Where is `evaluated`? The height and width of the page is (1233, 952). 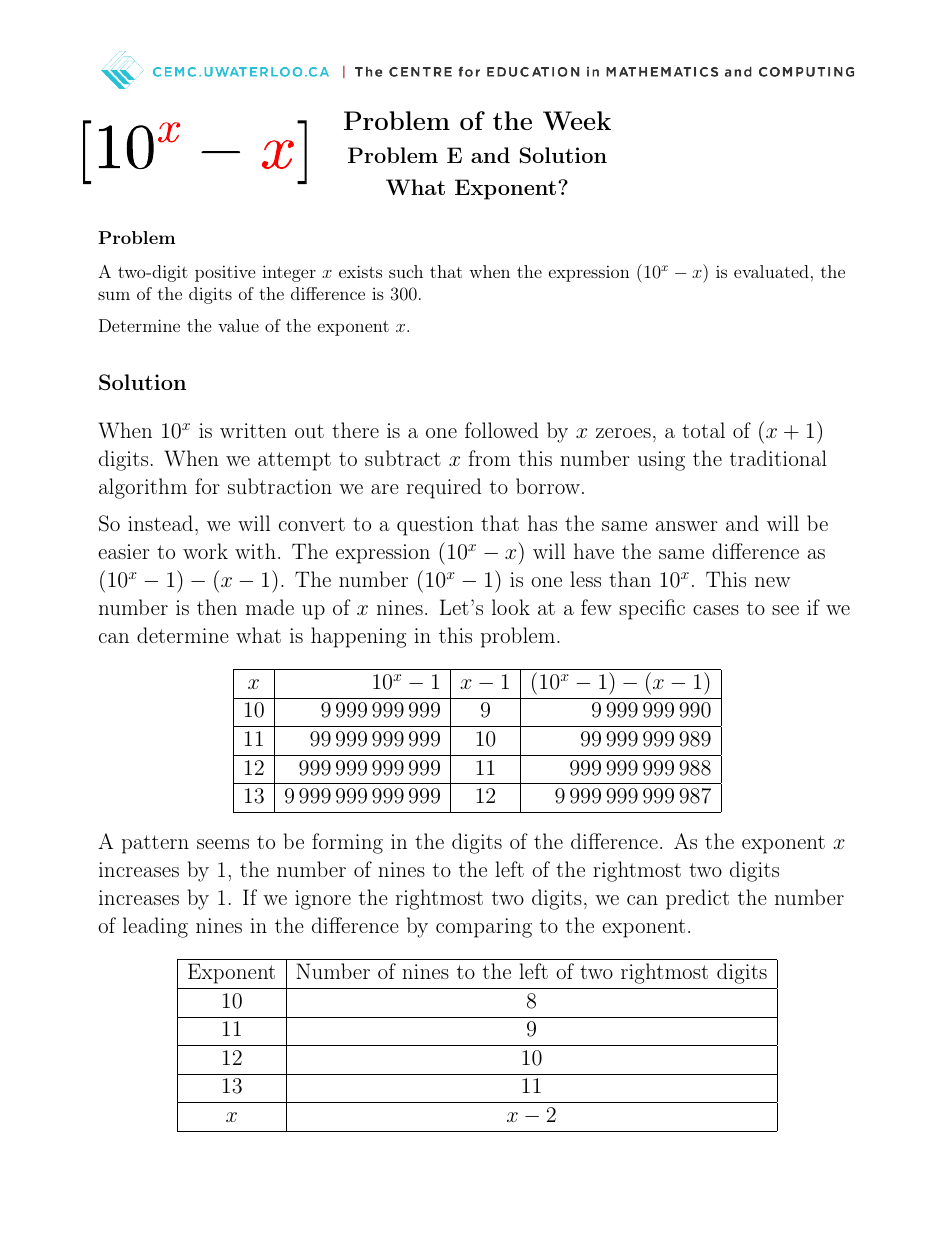
evaluated is located at coordinates (771, 271).
